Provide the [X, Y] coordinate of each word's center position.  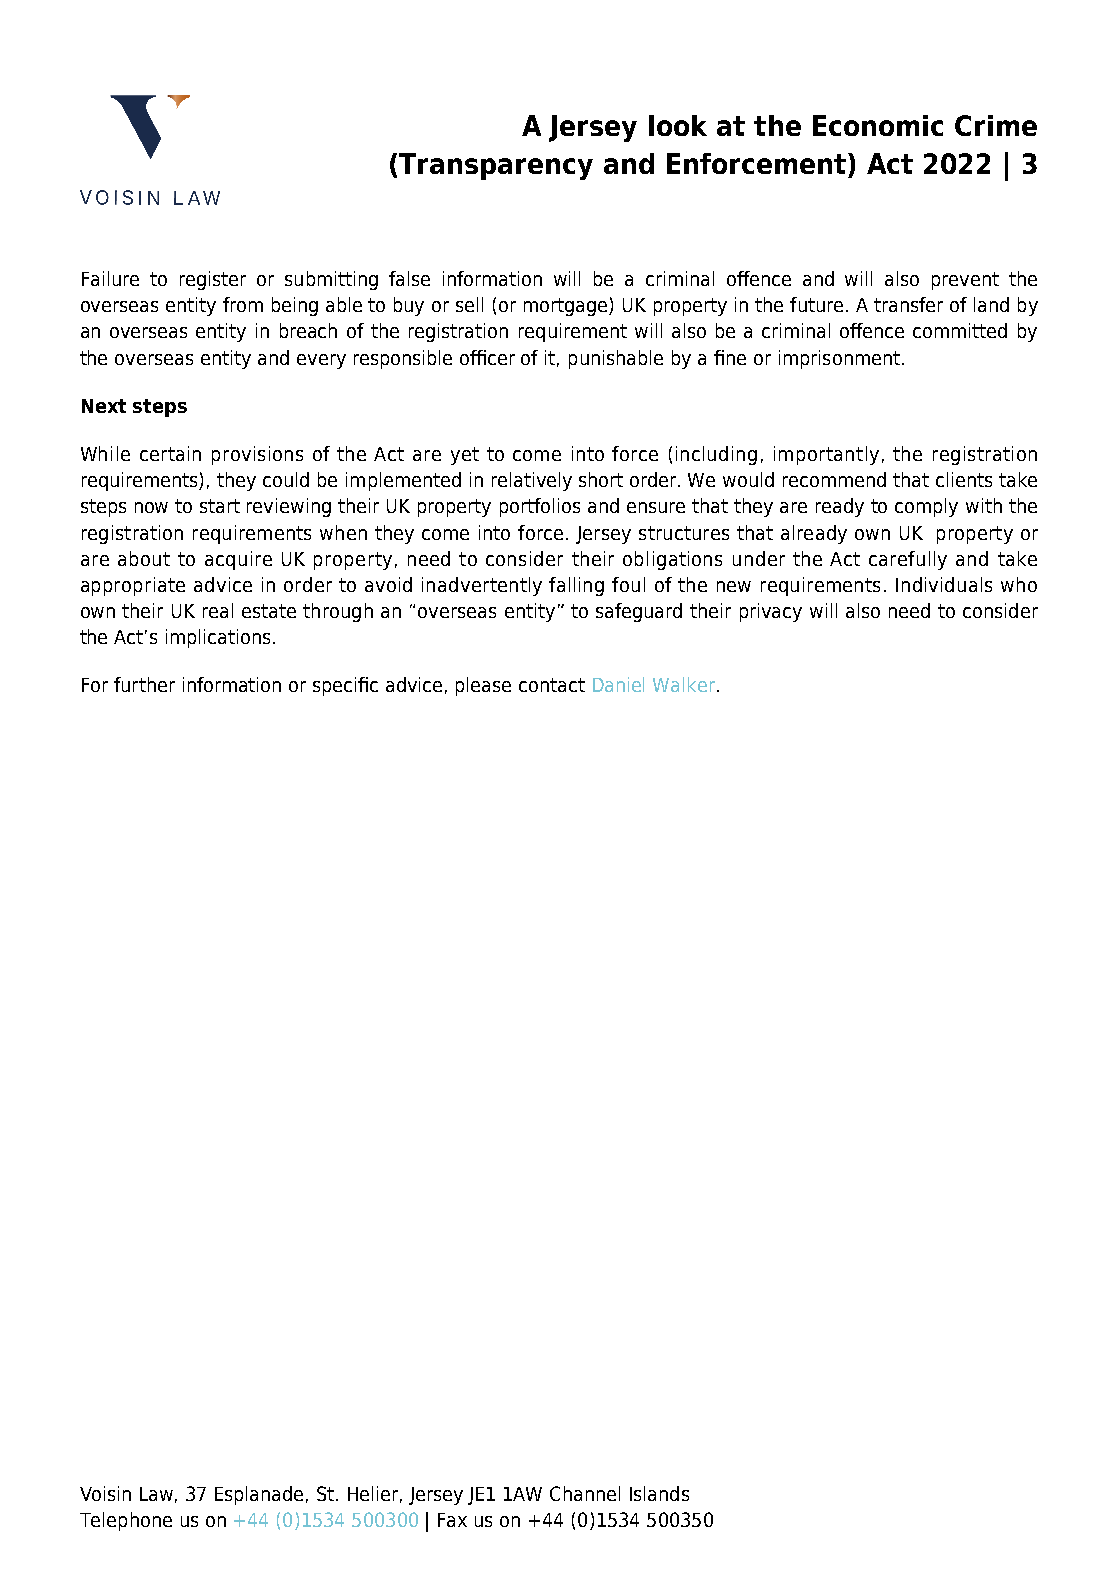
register [213, 280]
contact [552, 685]
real [218, 610]
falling [576, 586]
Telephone [126, 1521]
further [144, 684]
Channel [585, 1493]
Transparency [496, 166]
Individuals [944, 584]
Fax [452, 1520]
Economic [878, 125]
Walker [684, 684]
